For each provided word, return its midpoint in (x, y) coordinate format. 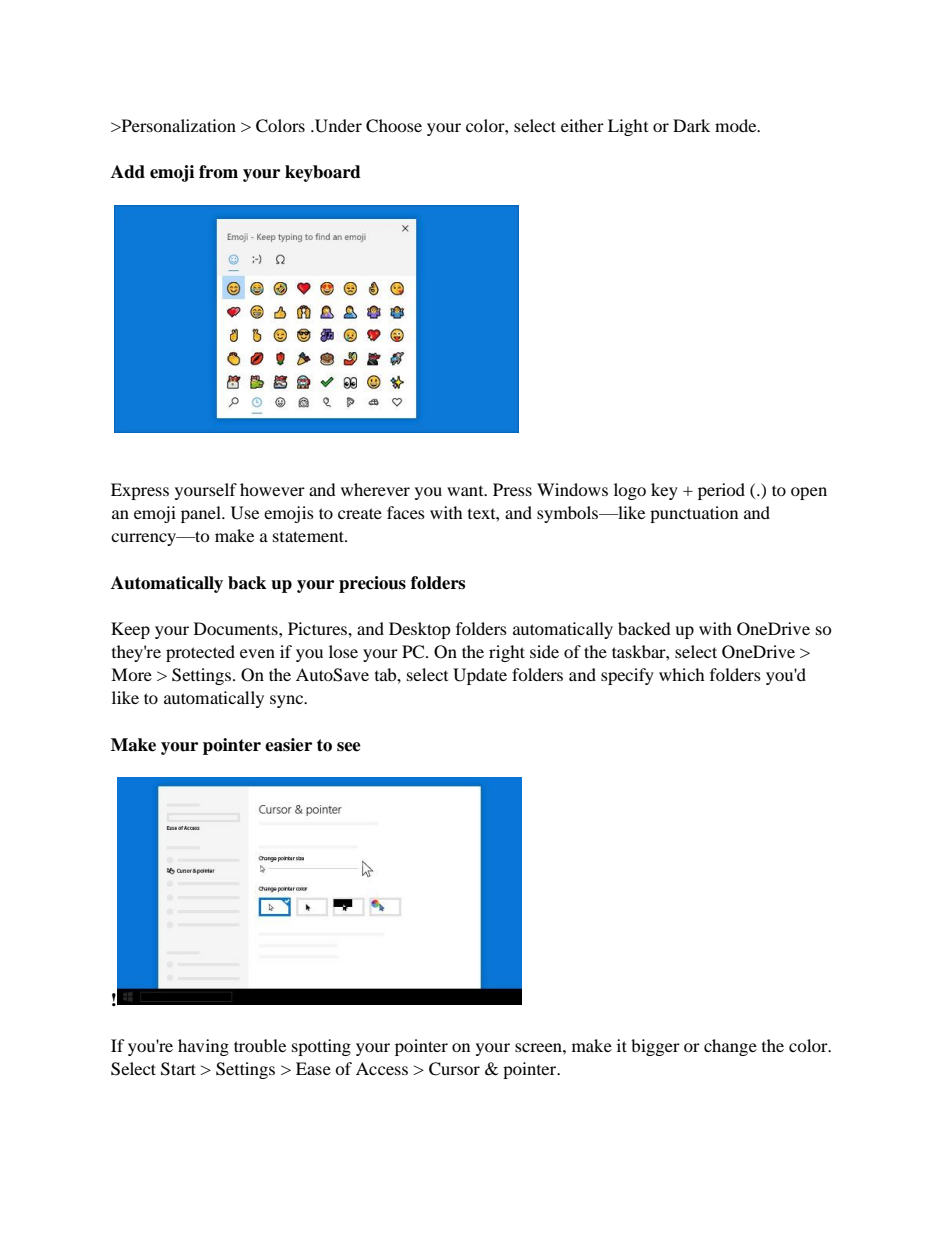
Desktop (420, 630)
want (466, 491)
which (682, 674)
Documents (237, 628)
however (272, 489)
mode (737, 125)
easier (288, 745)
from (218, 172)
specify (627, 676)
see (349, 747)
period (721, 491)
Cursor (454, 1069)
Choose (394, 126)
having (203, 1047)
